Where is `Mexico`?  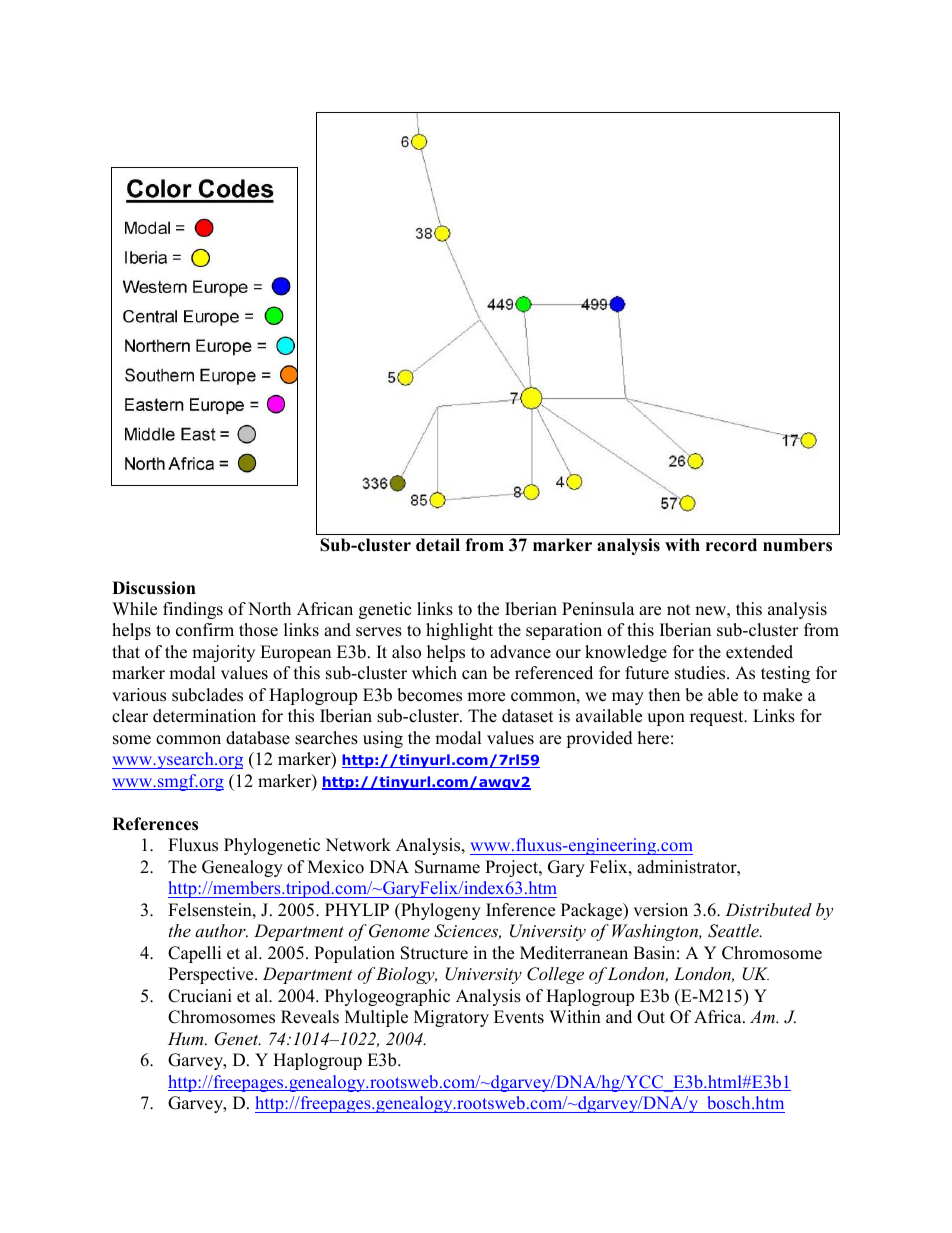
Mexico is located at coordinates (336, 867).
